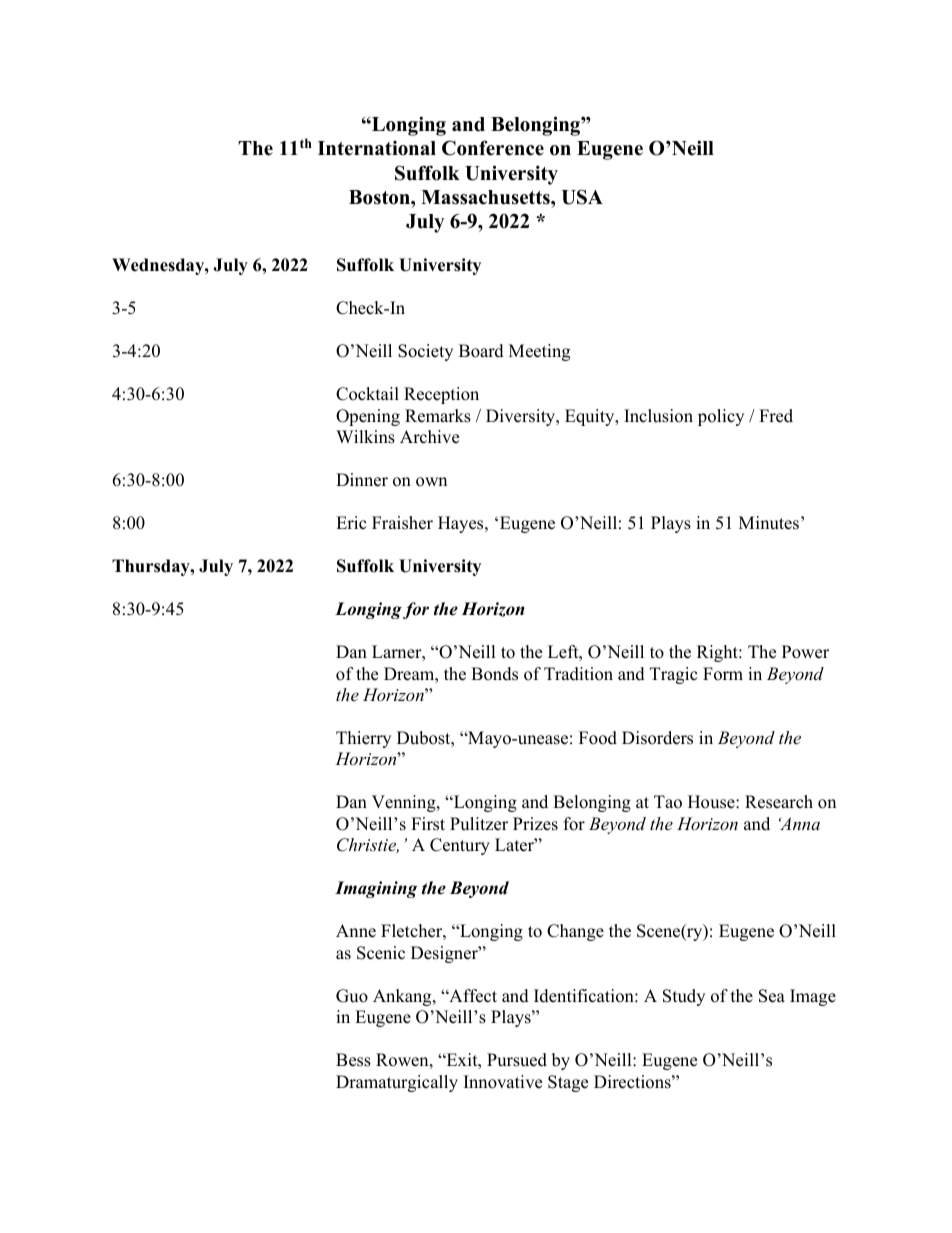  I want to click on Bess, so click(353, 1060).
